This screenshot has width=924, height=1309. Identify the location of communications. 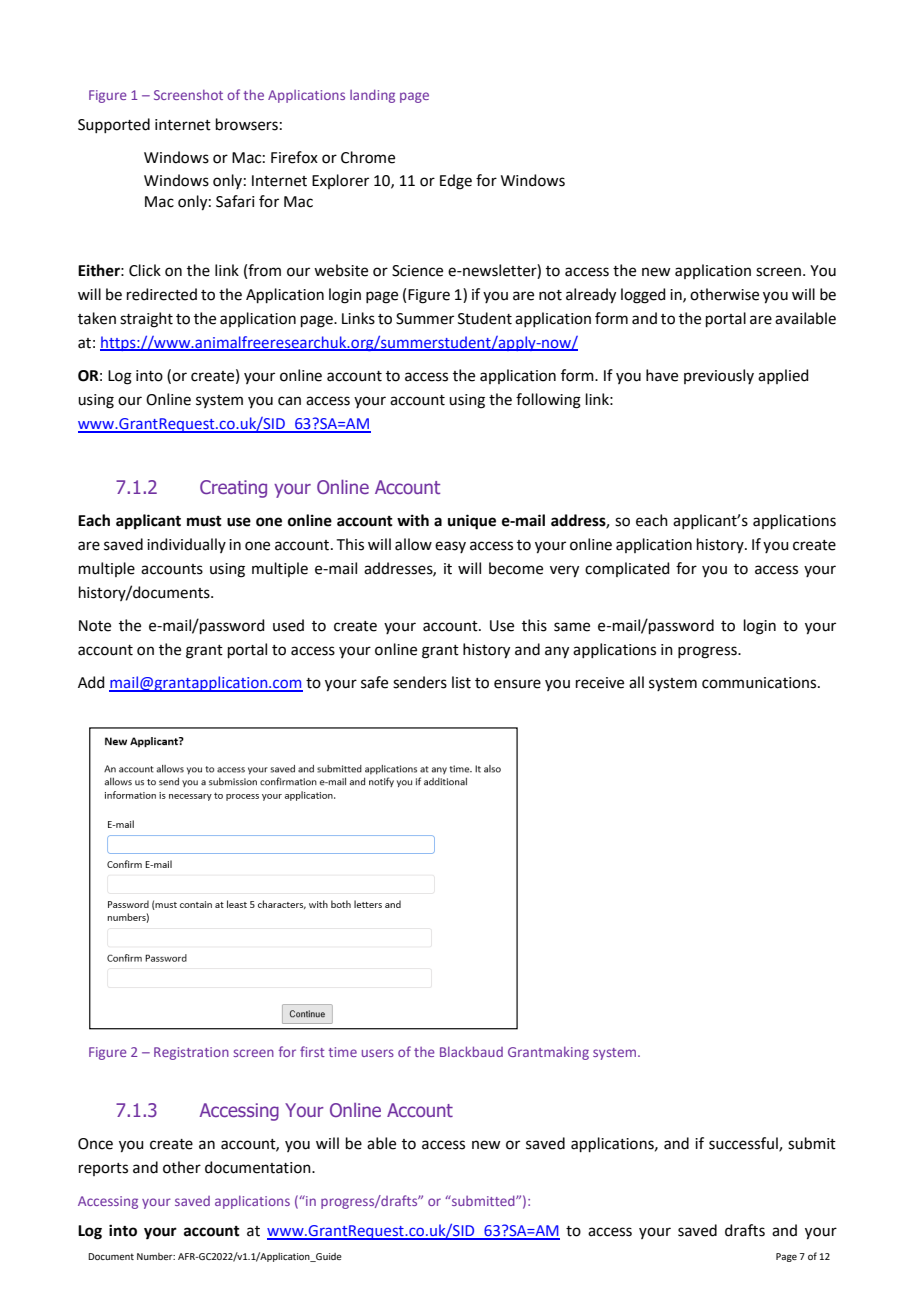
(760, 683).
